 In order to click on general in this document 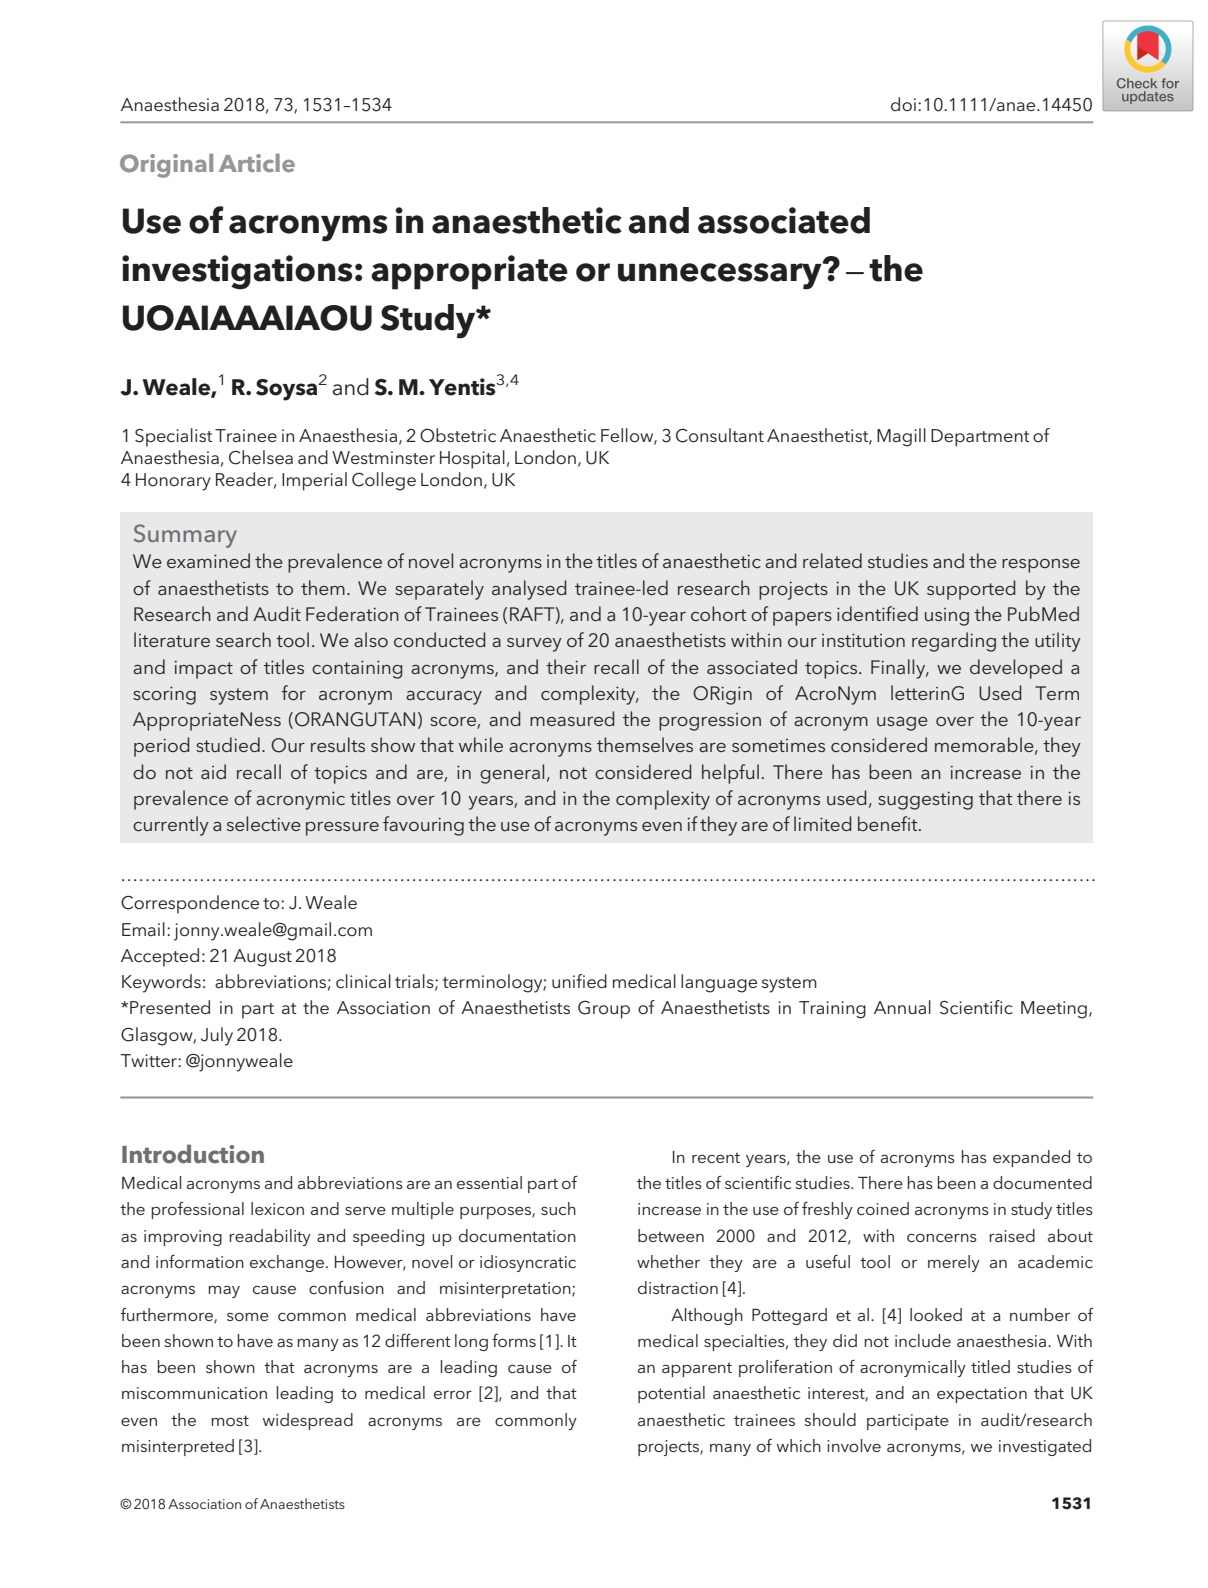, I will do `click(512, 774)`.
